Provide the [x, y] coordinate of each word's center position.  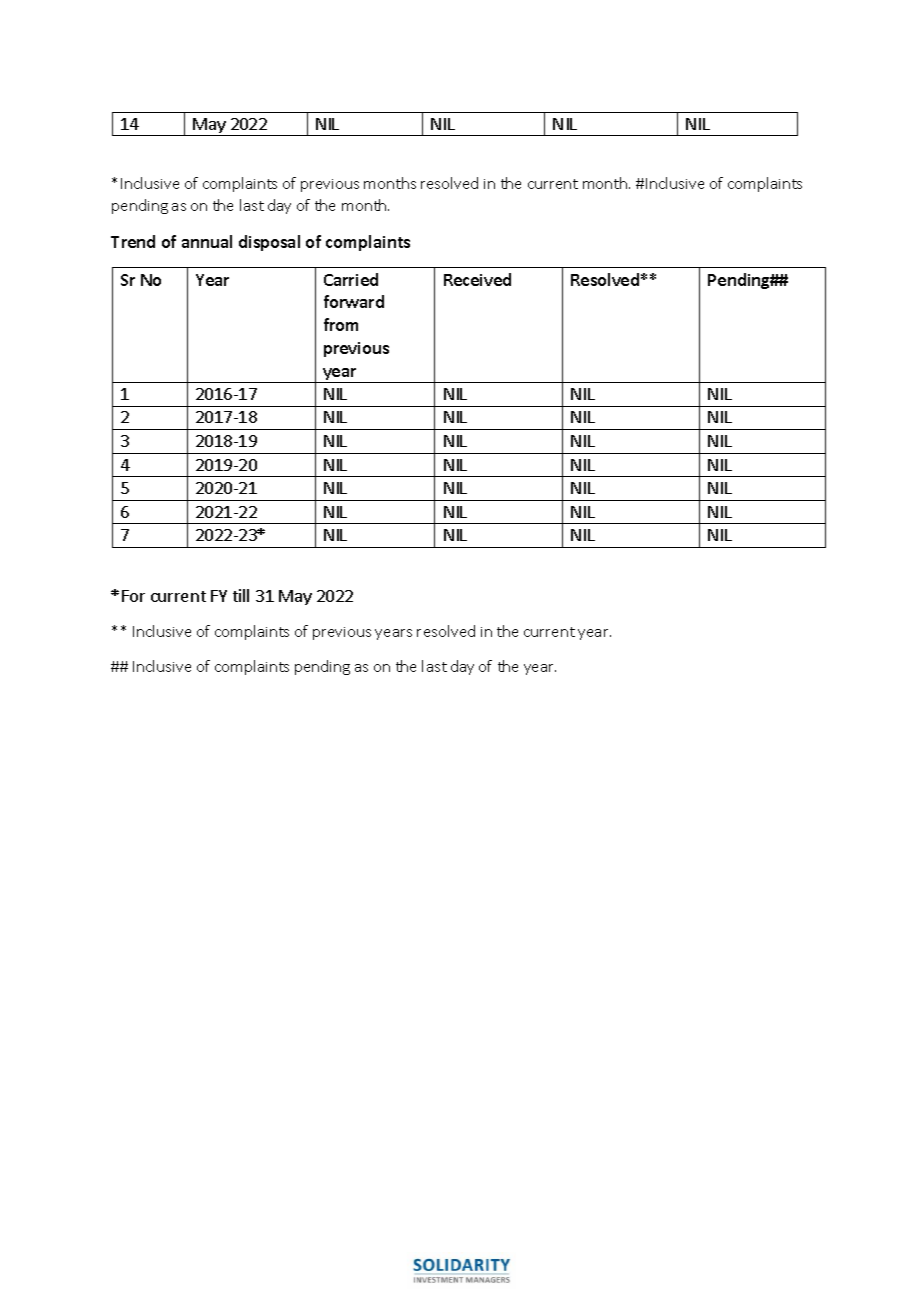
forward [354, 301]
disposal [269, 243]
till [241, 595]
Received [477, 279]
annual [207, 241]
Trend [133, 241]
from [341, 324]
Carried [351, 279]
